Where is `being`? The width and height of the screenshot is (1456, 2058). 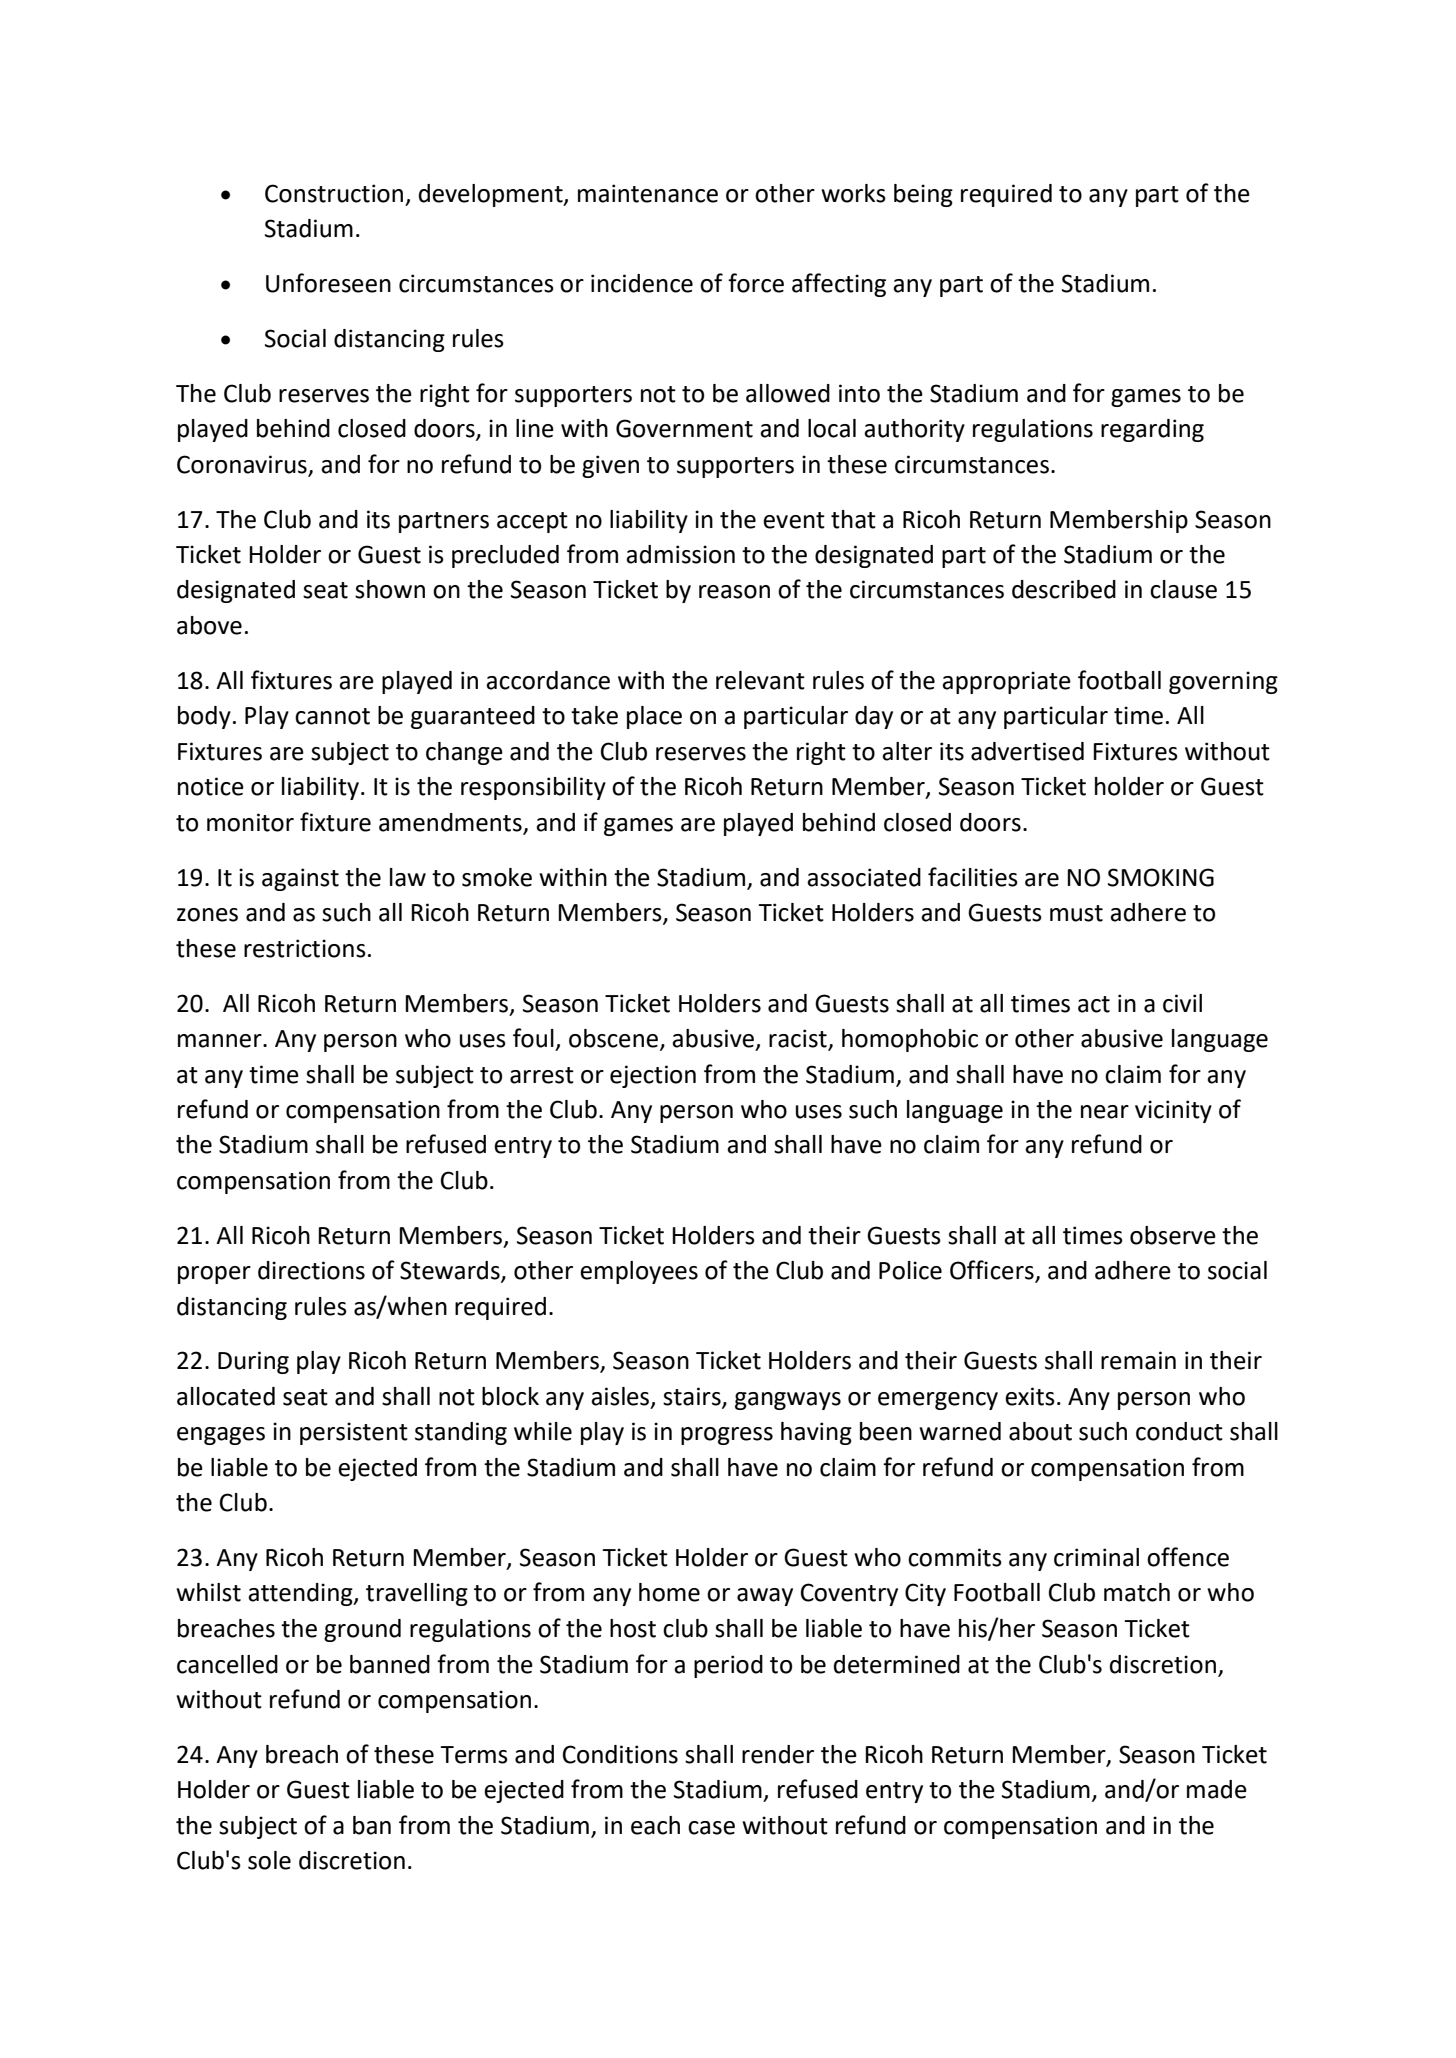 being is located at coordinates (923, 195).
